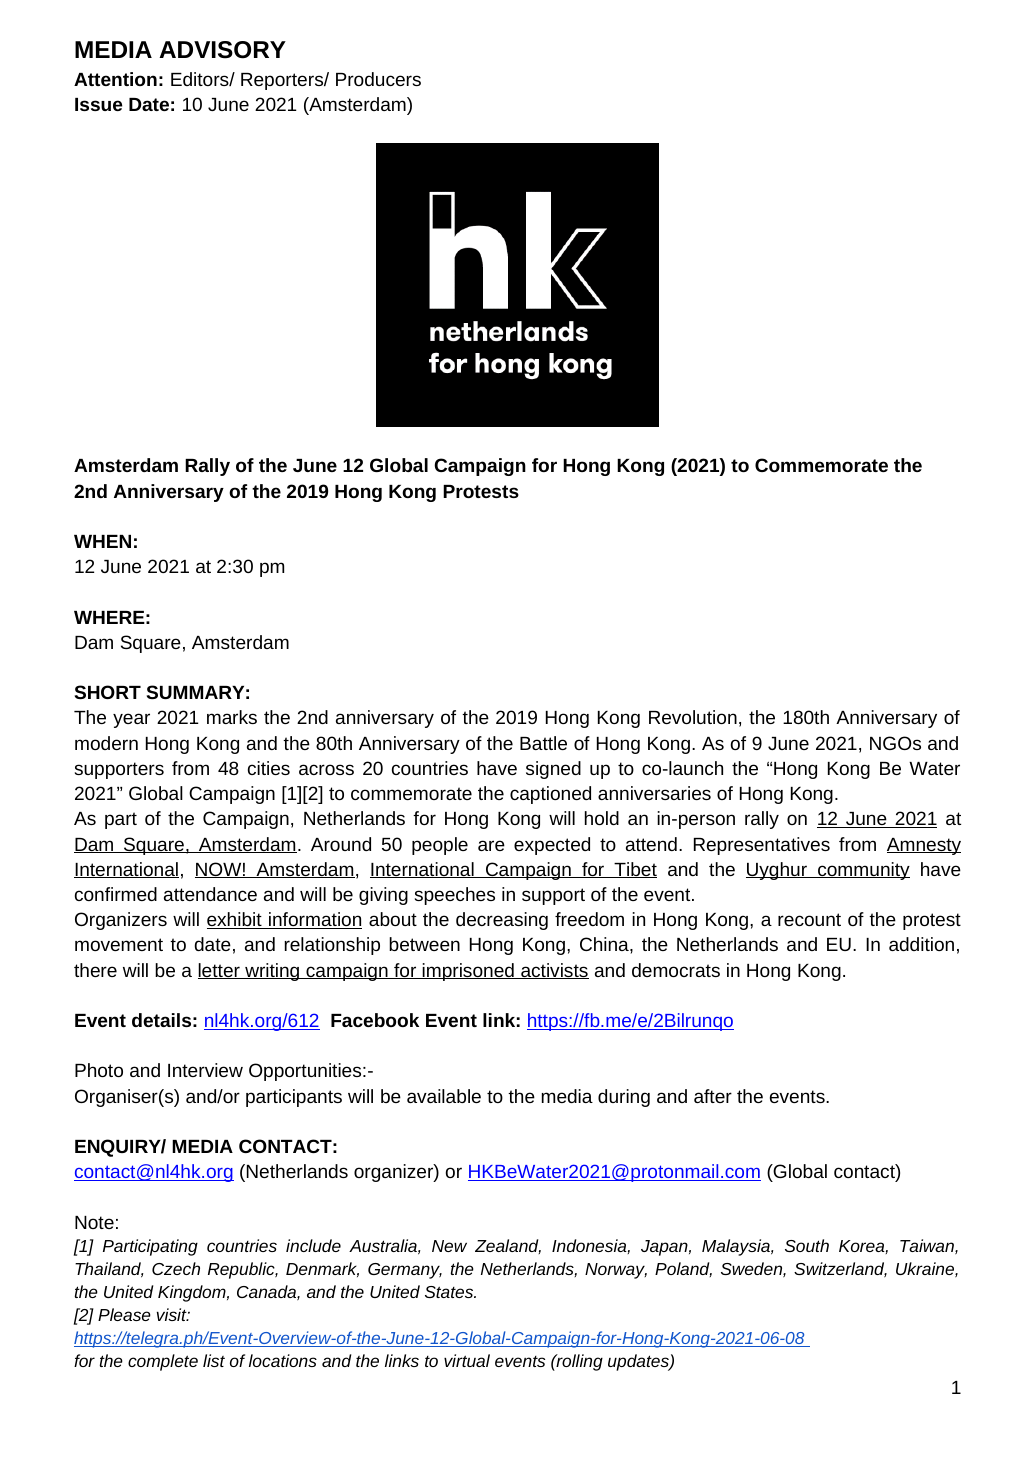 This image has height=1464, width=1035. What do you see at coordinates (378, 79) in the image?
I see `Producers` at bounding box center [378, 79].
